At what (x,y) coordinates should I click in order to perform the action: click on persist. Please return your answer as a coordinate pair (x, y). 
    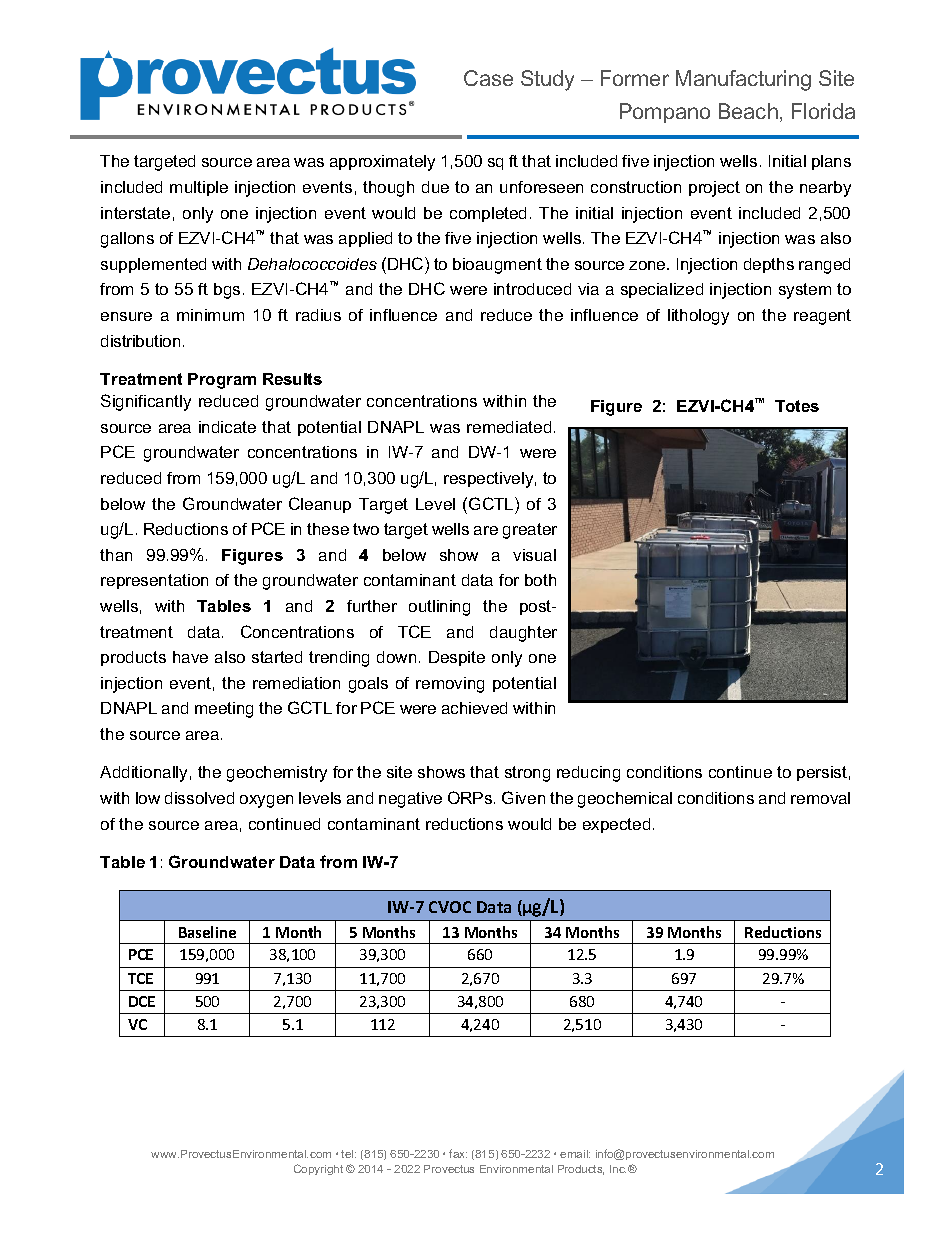
    Looking at the image, I should click on (822, 773).
